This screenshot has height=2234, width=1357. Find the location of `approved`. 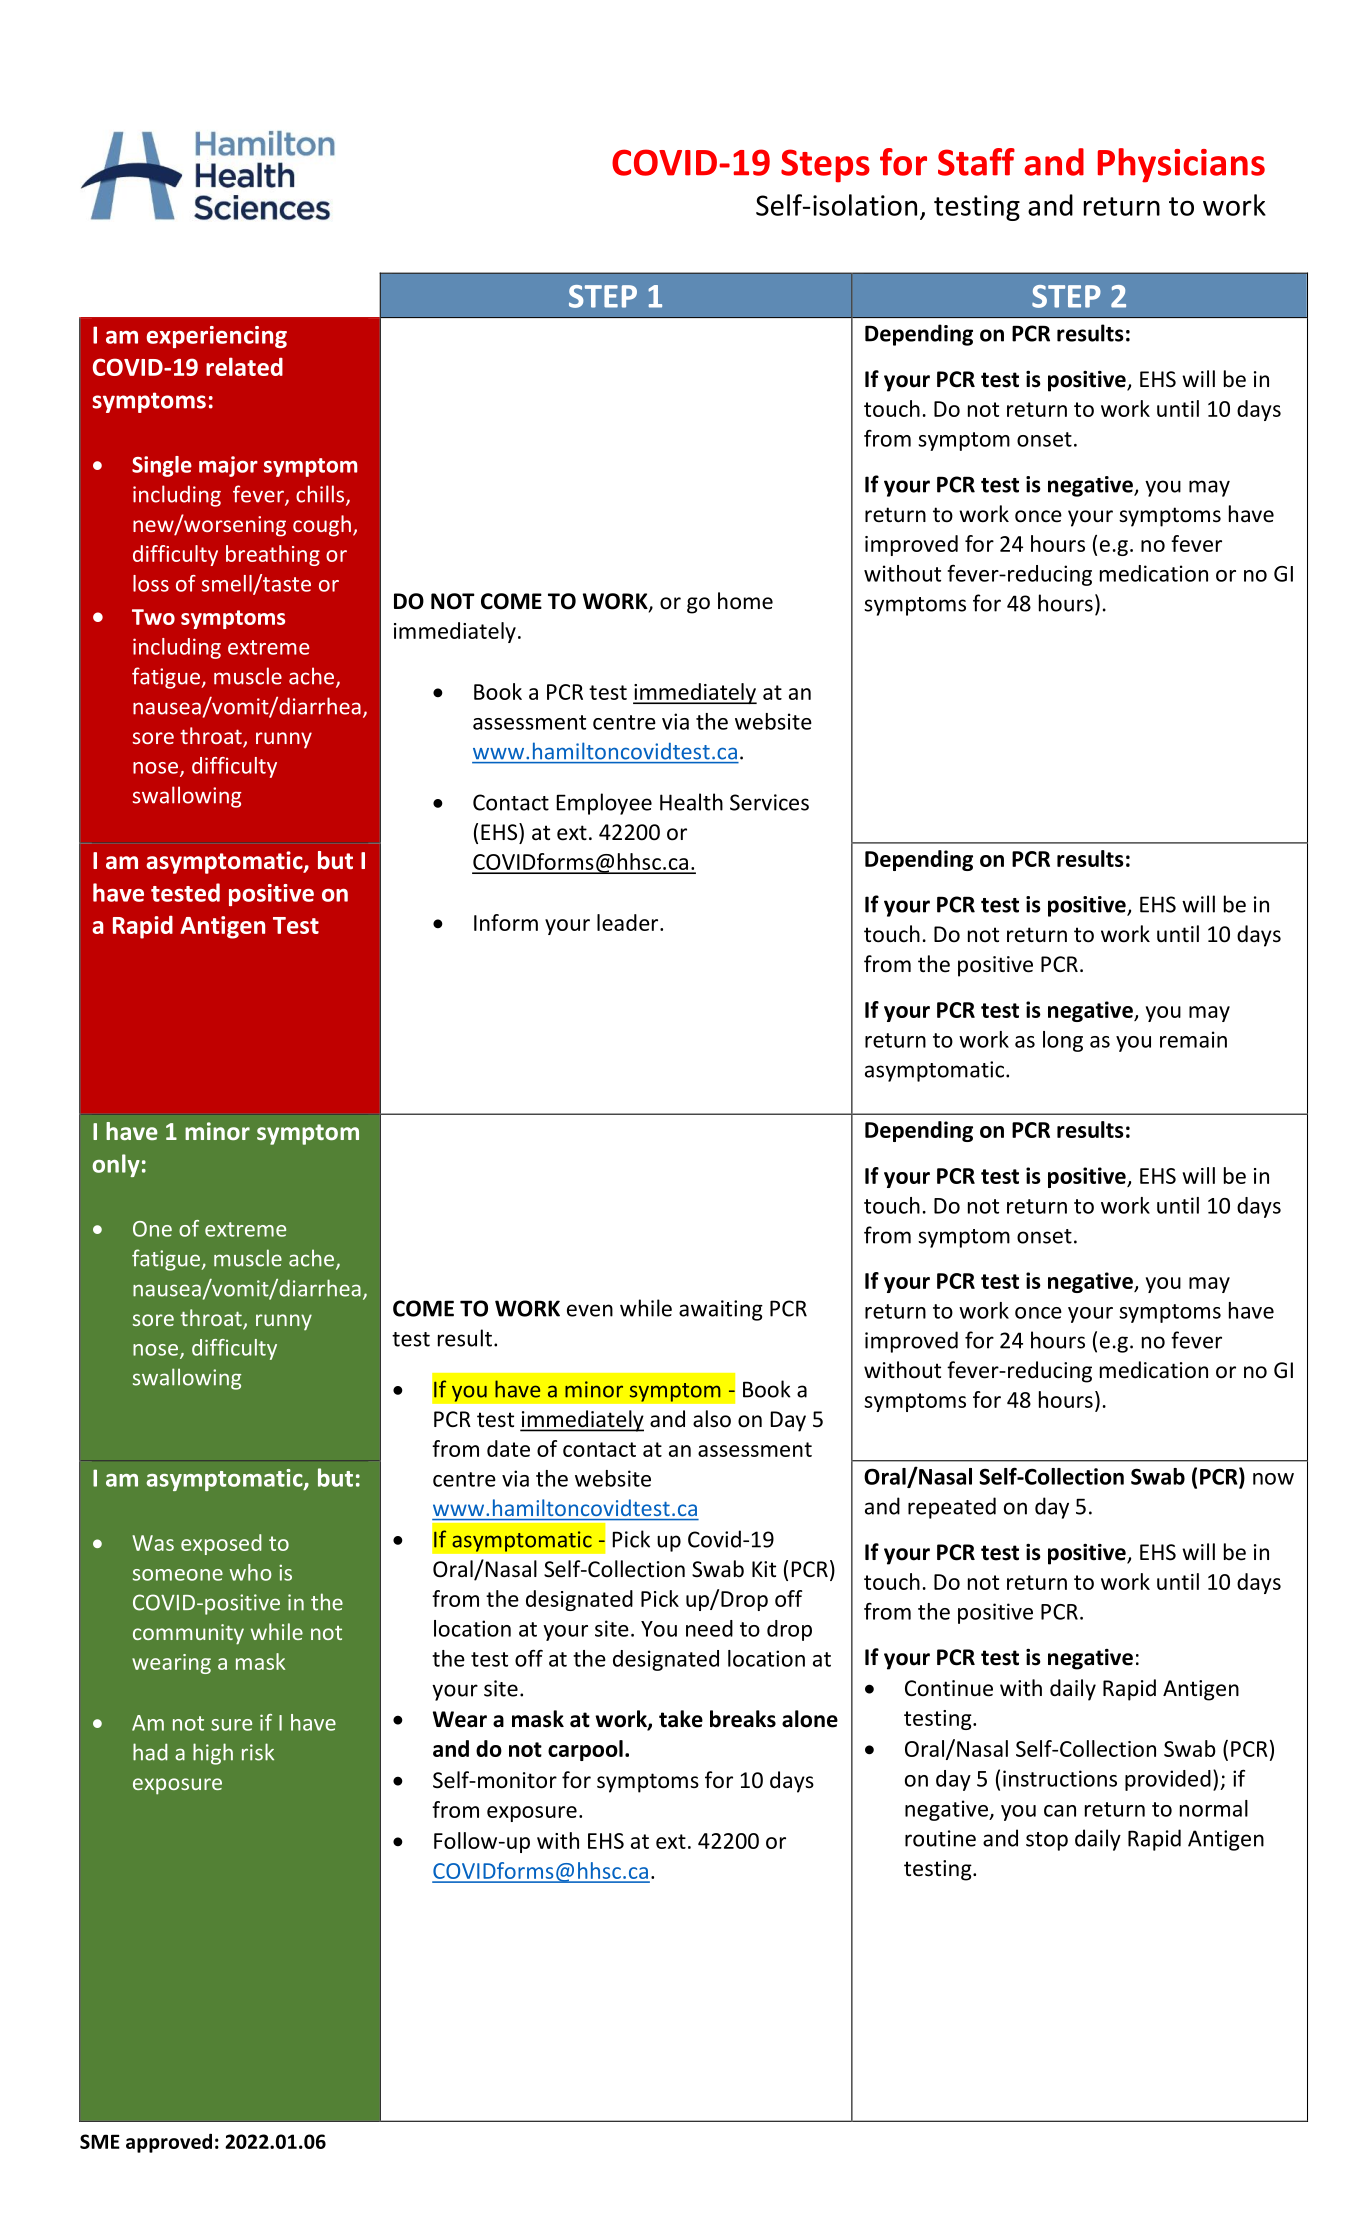

approved is located at coordinates (169, 2143).
